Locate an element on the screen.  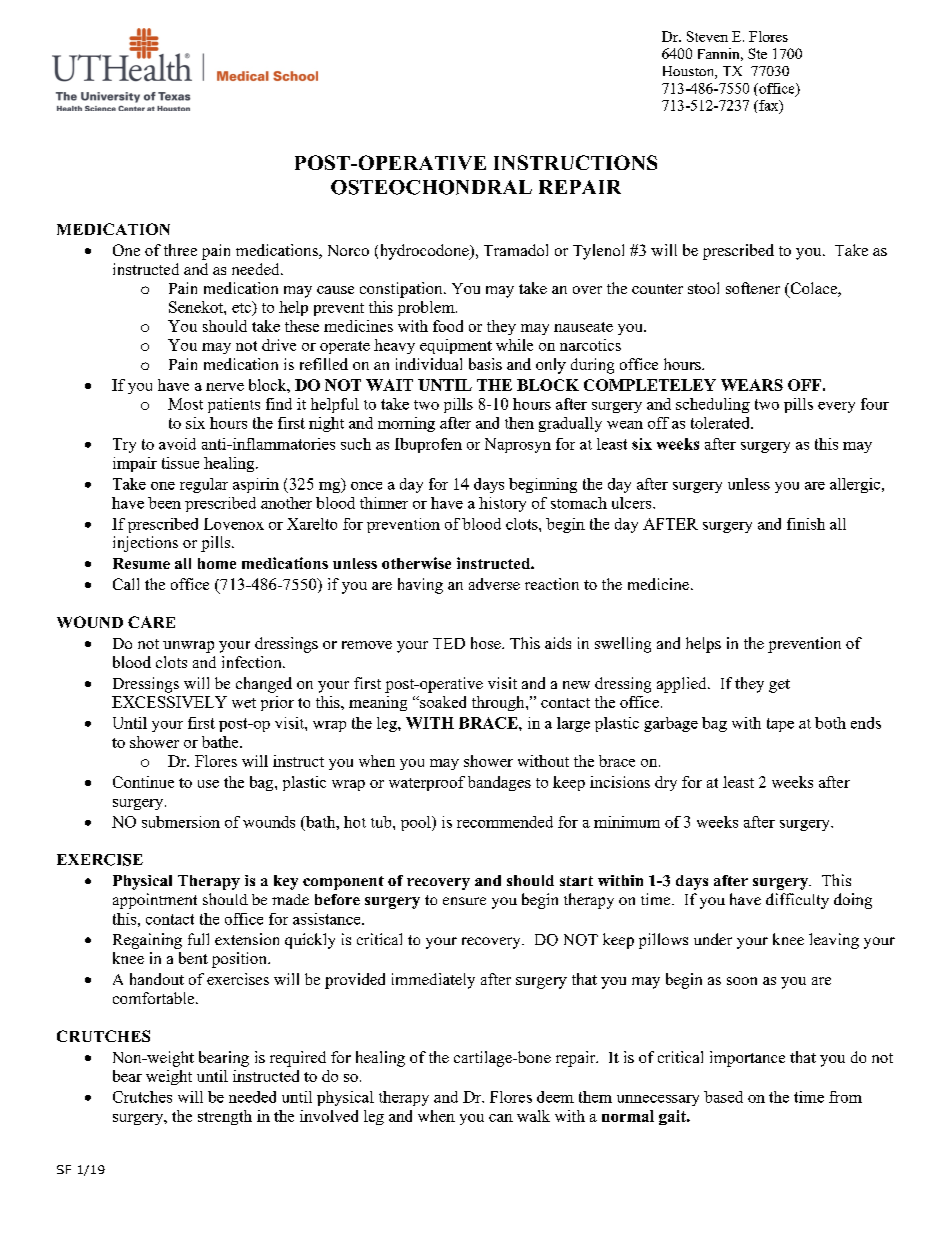
fax is located at coordinates (769, 106).
